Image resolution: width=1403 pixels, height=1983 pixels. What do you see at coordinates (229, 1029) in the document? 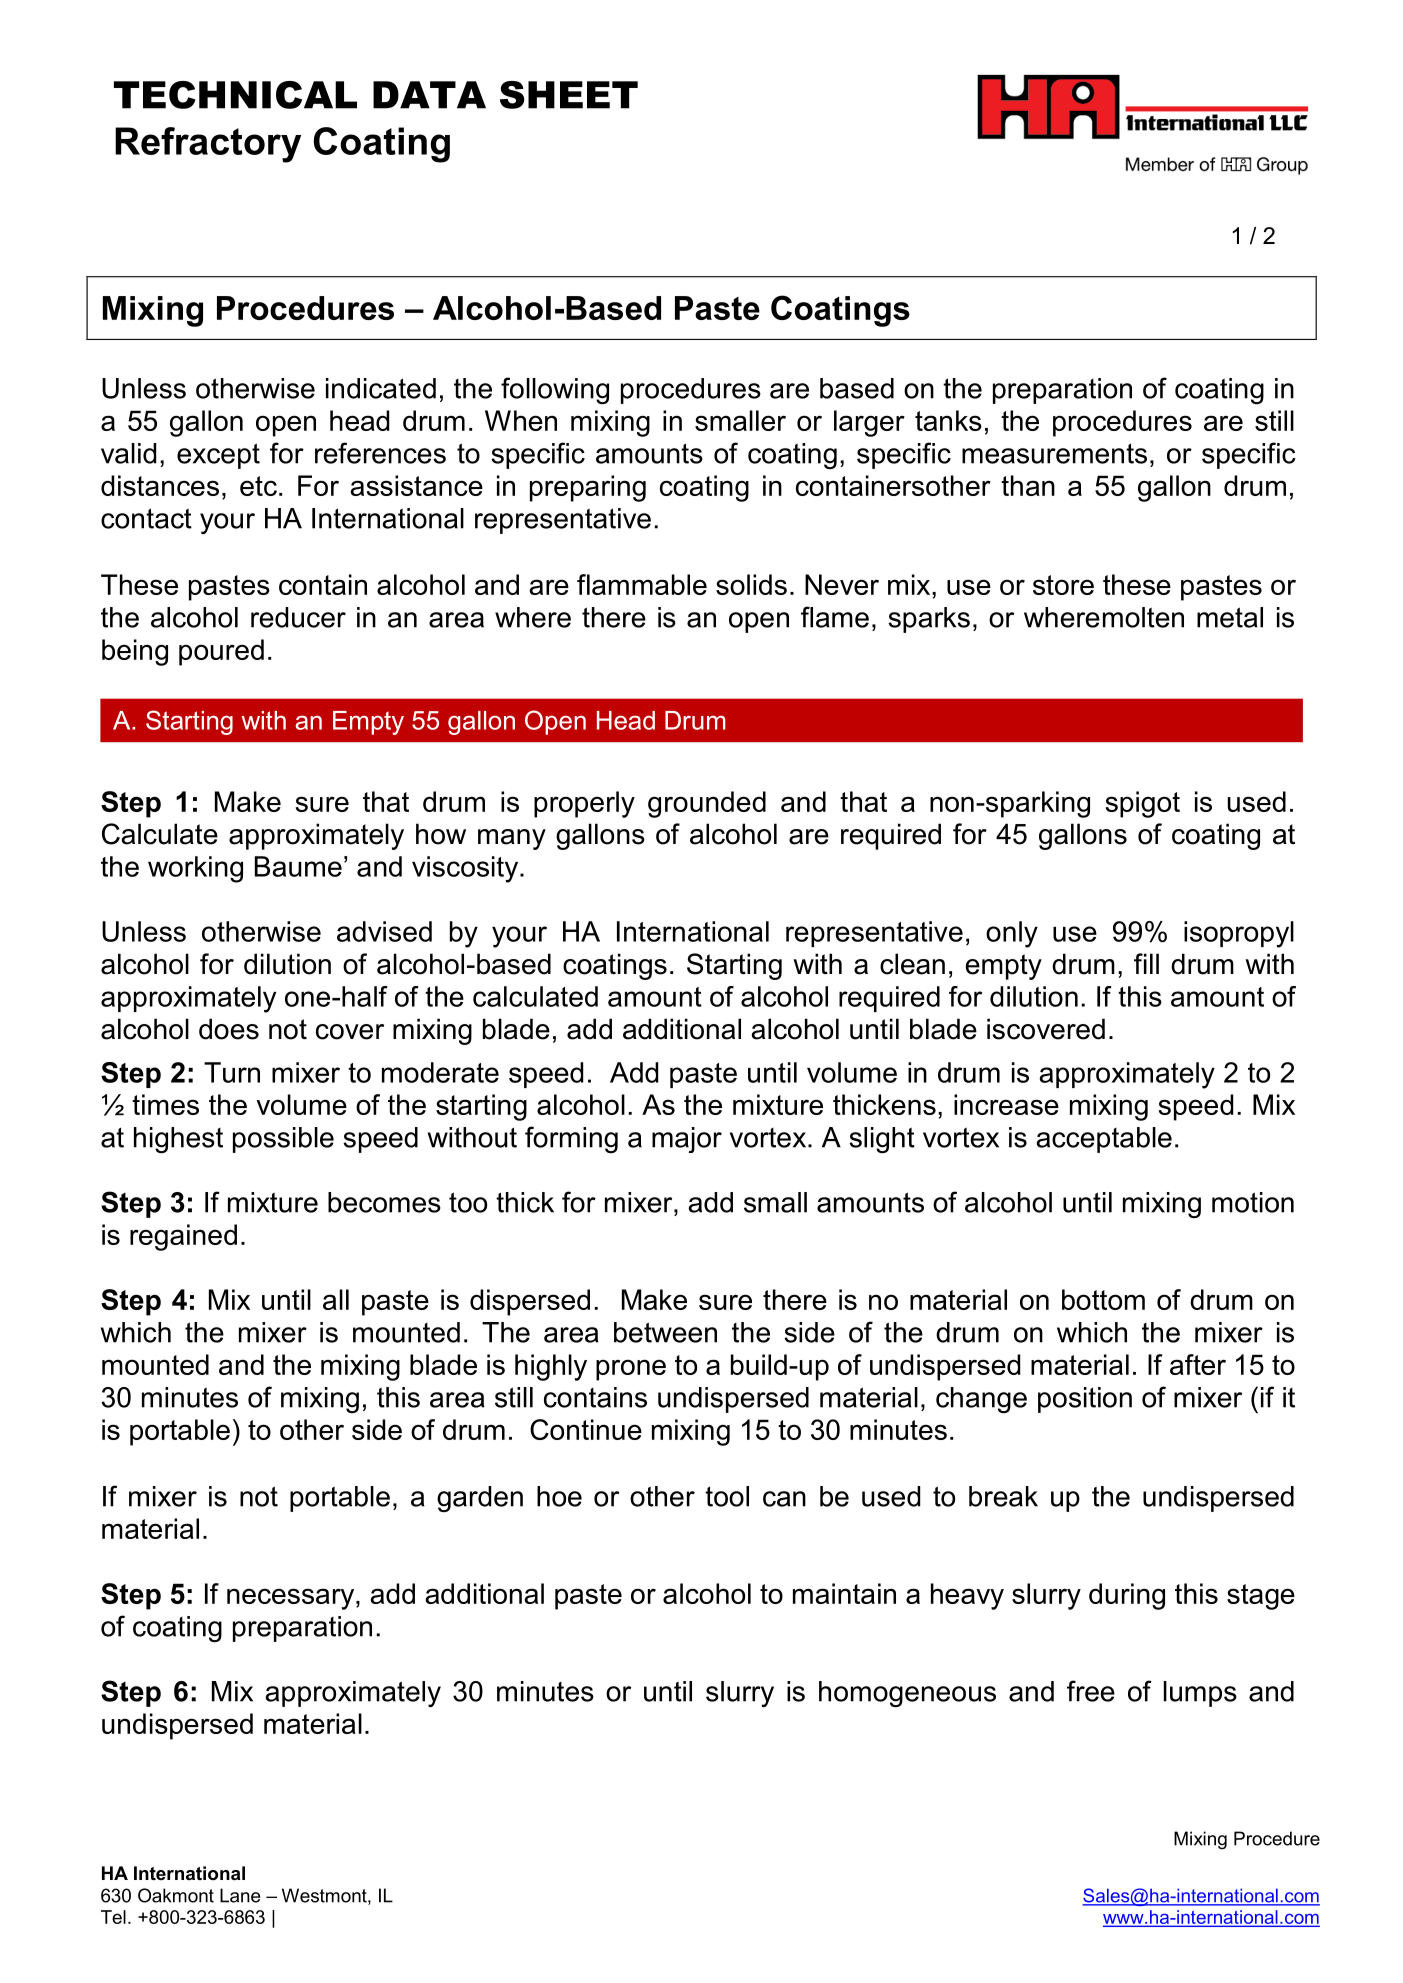
I see `does` at bounding box center [229, 1029].
